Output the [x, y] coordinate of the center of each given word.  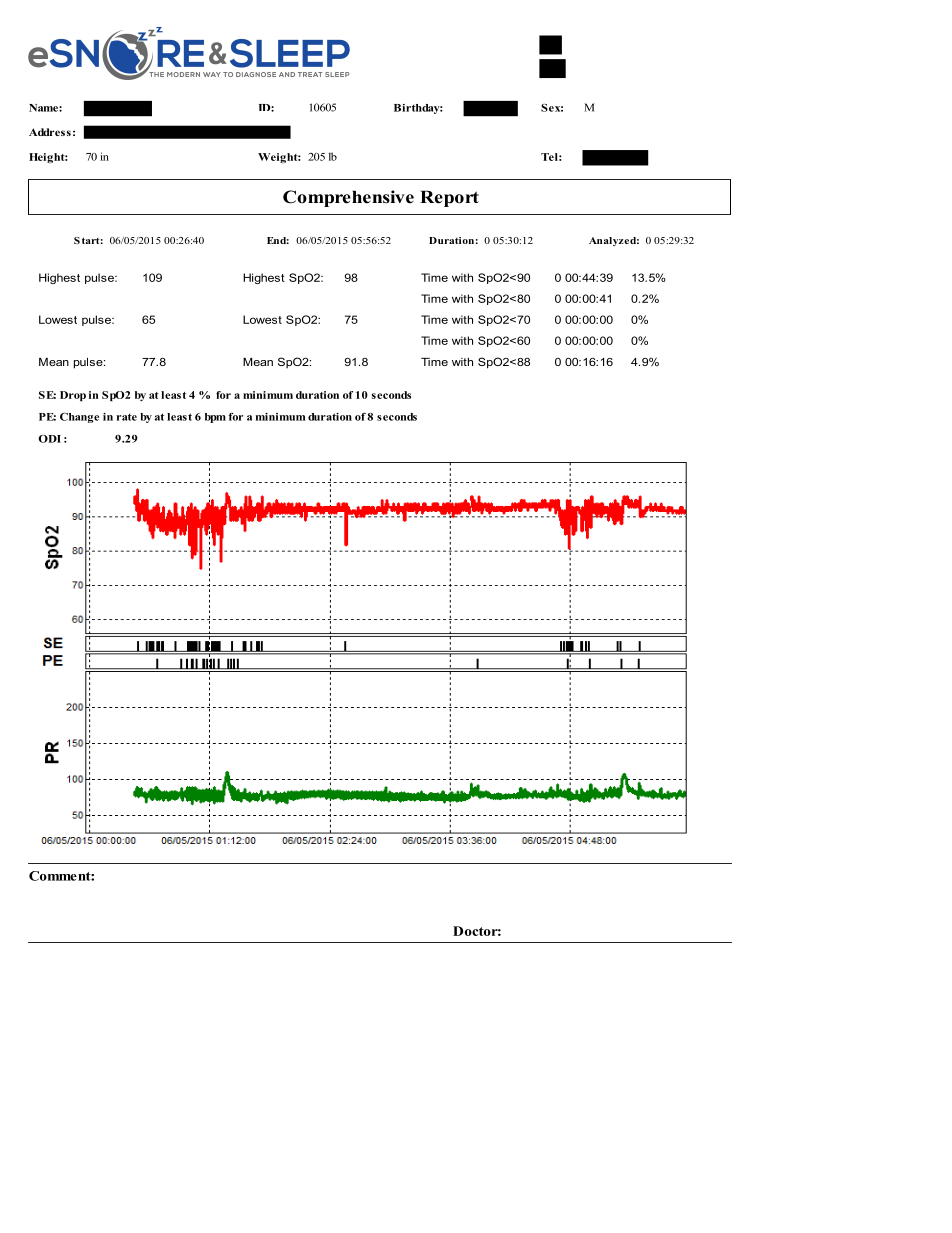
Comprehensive [348, 198]
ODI [49, 439]
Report [449, 198]
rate [127, 417]
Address [50, 132]
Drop [73, 396]
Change [79, 417]
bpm [215, 418]
